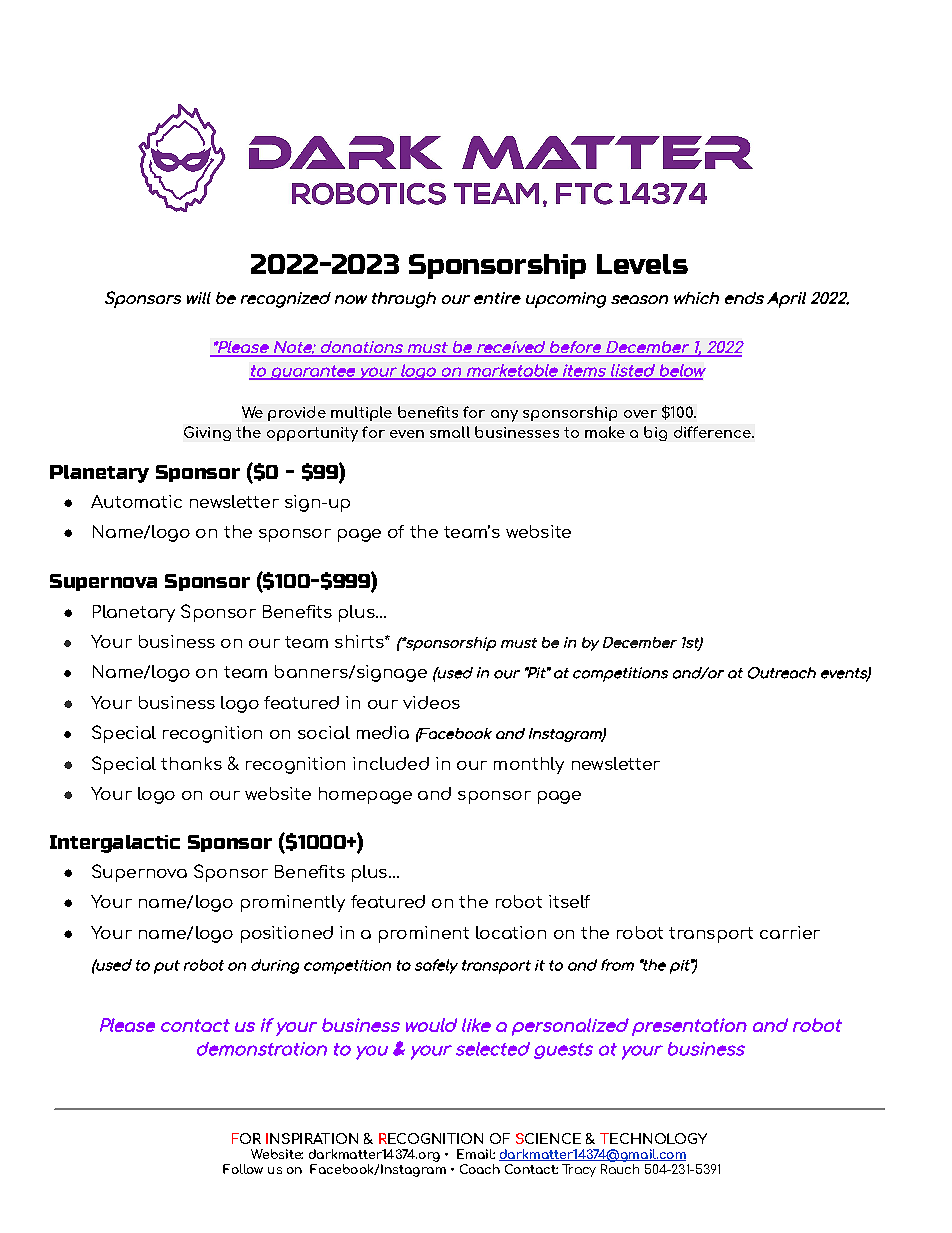 This page has height=1233, width=952. Describe the element at coordinates (243, 1169) in the page. I see `Follow` at that location.
